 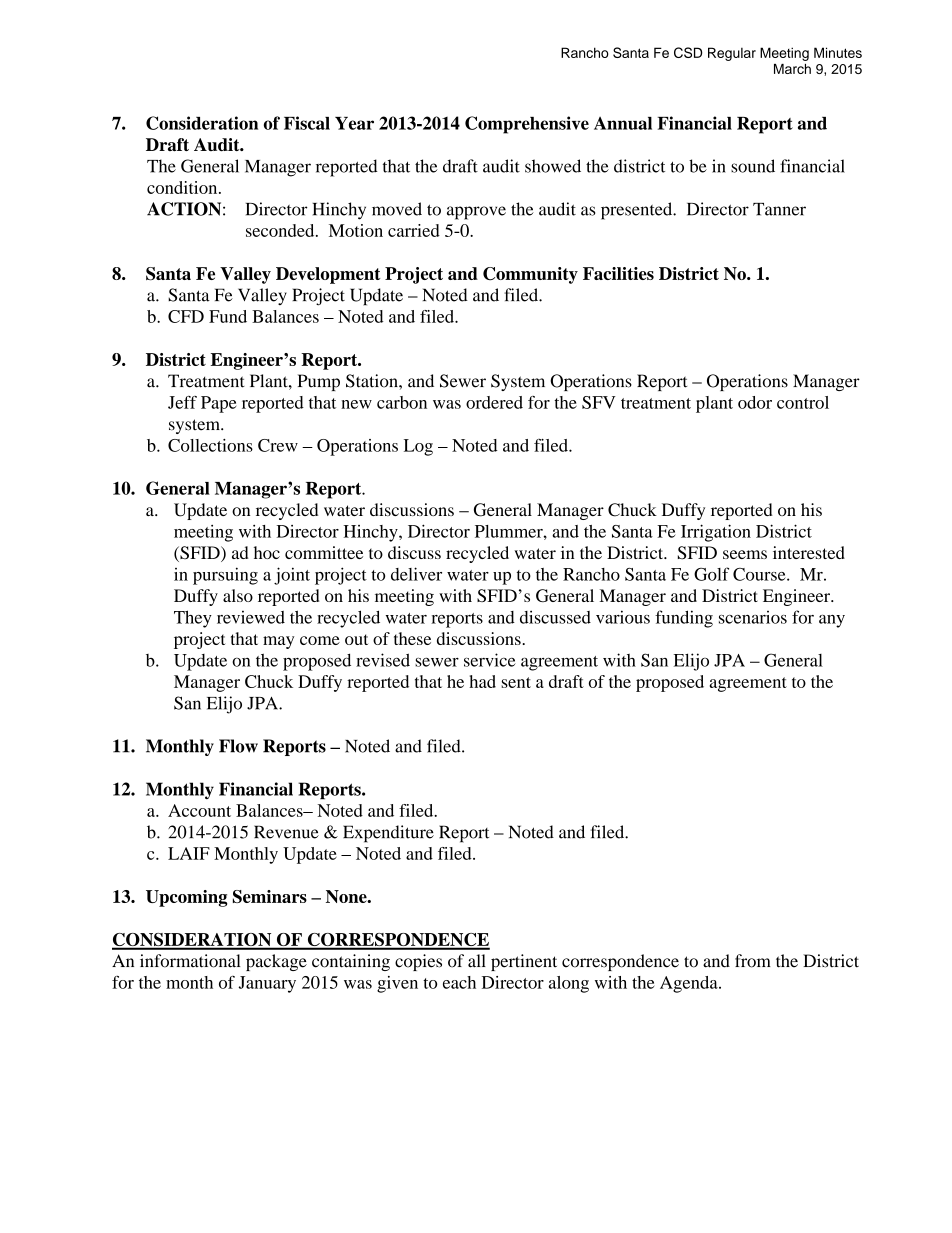 I want to click on package, so click(x=276, y=962).
